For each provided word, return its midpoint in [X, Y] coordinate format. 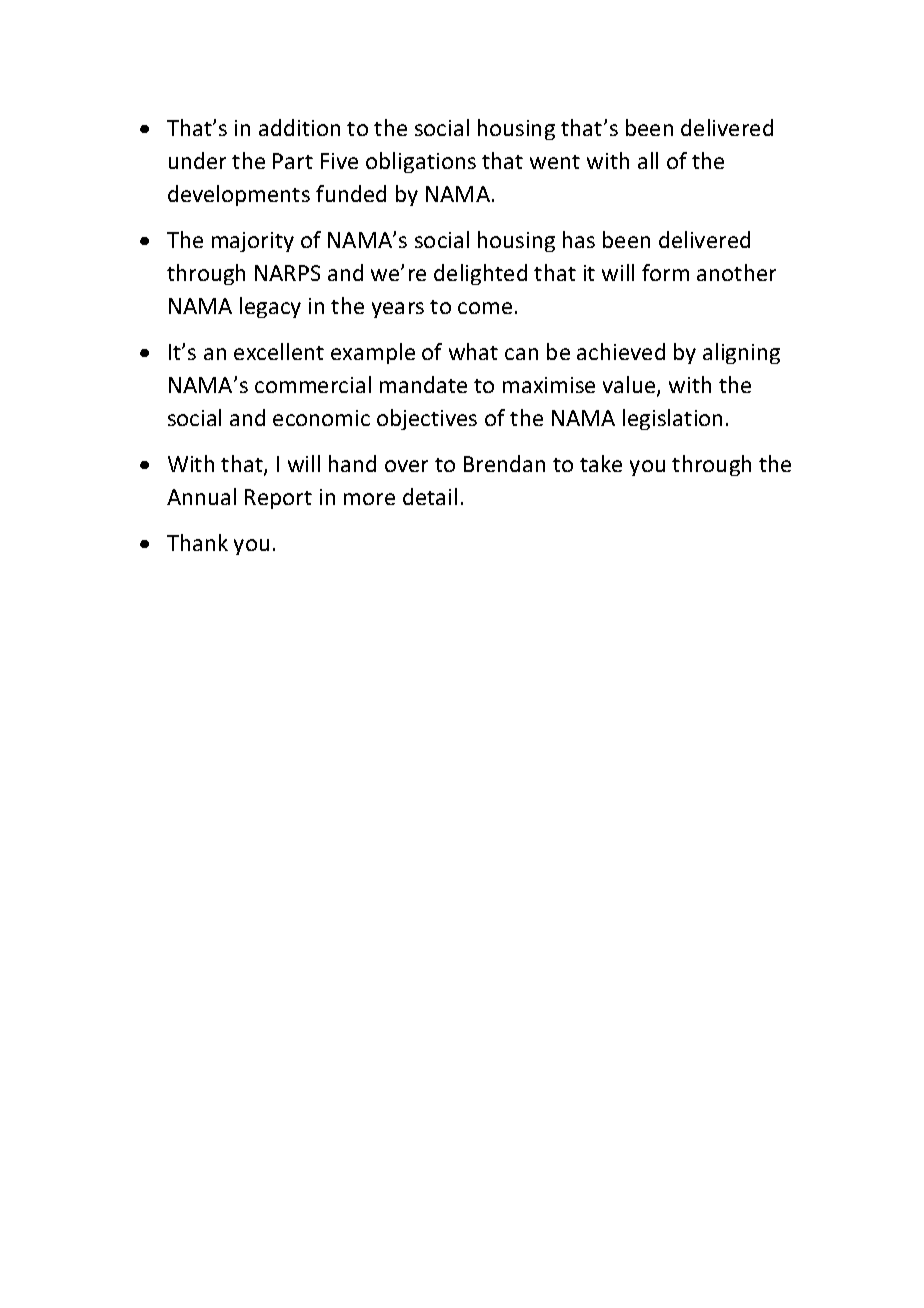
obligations [421, 162]
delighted [480, 274]
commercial [313, 384]
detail [430, 496]
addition [299, 127]
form [665, 272]
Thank [197, 542]
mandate [423, 384]
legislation [672, 419]
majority [253, 242]
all [648, 160]
